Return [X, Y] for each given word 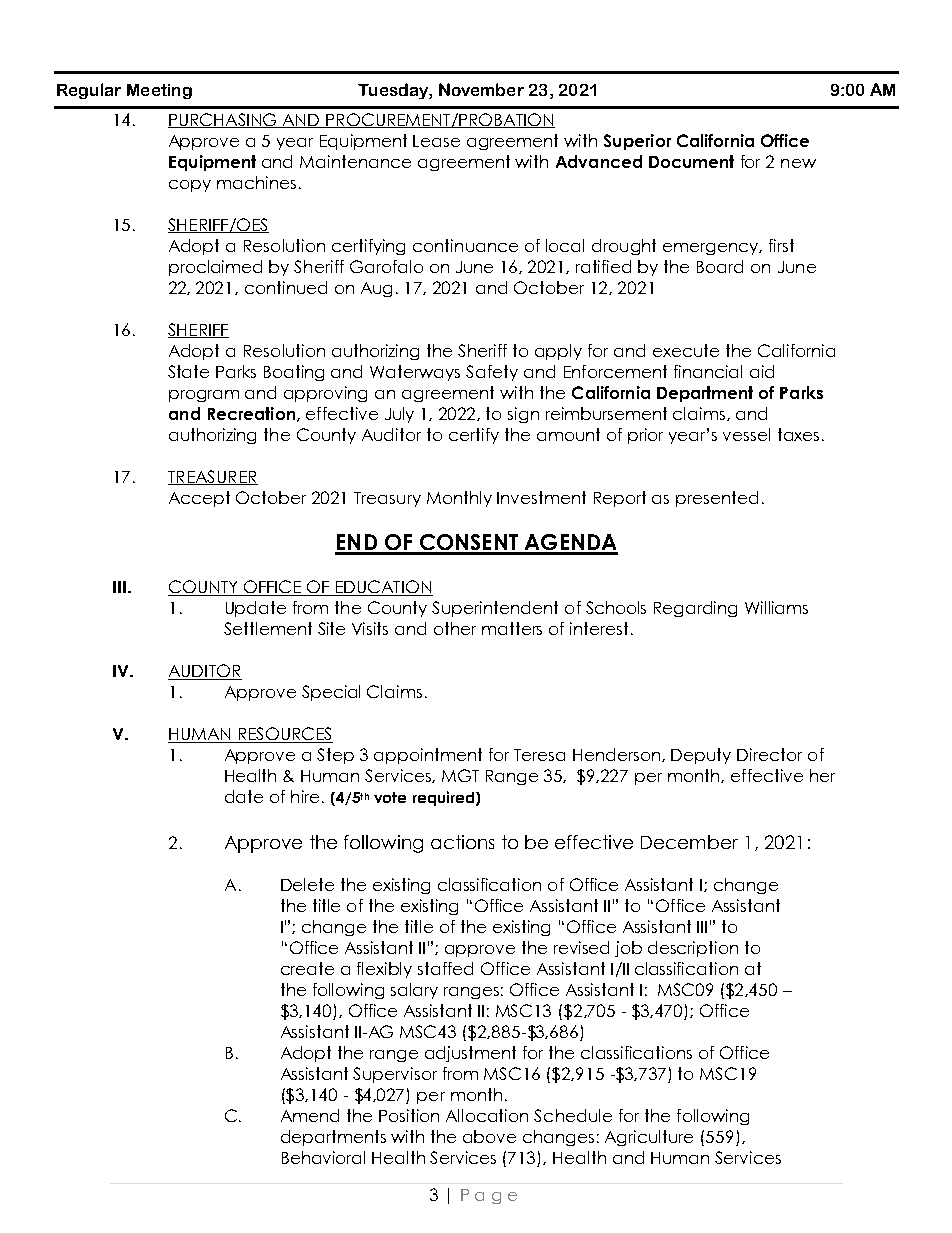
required [443, 798]
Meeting [159, 91]
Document [691, 161]
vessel [746, 434]
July [399, 415]
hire [305, 796]
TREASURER [213, 477]
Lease [436, 141]
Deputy [701, 756]
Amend [310, 1115]
